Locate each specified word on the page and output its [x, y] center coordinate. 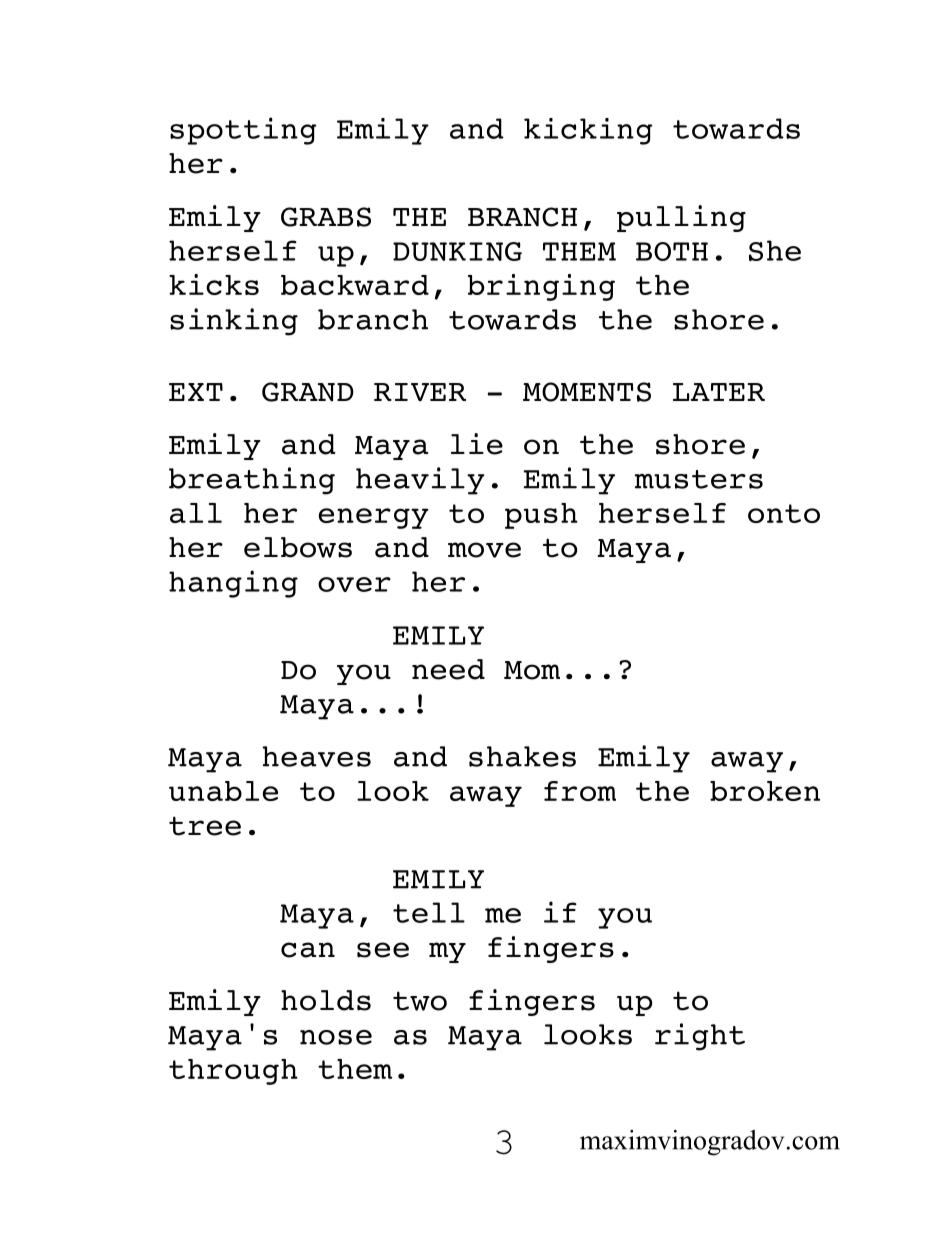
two [420, 1001]
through [233, 1072]
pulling [681, 218]
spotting [243, 131]
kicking [588, 131]
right [700, 1037]
